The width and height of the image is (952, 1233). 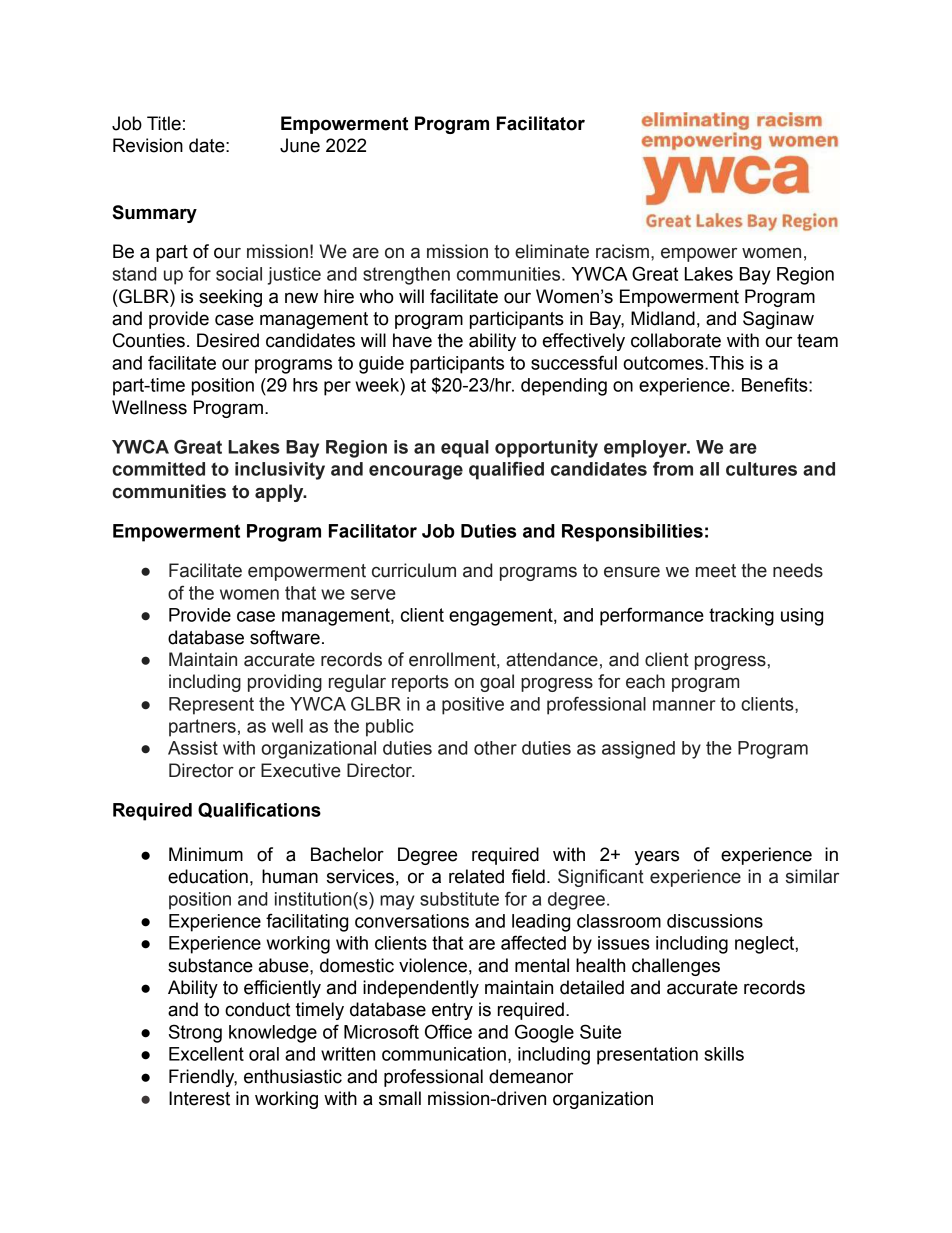 I want to click on software, so click(x=285, y=637).
